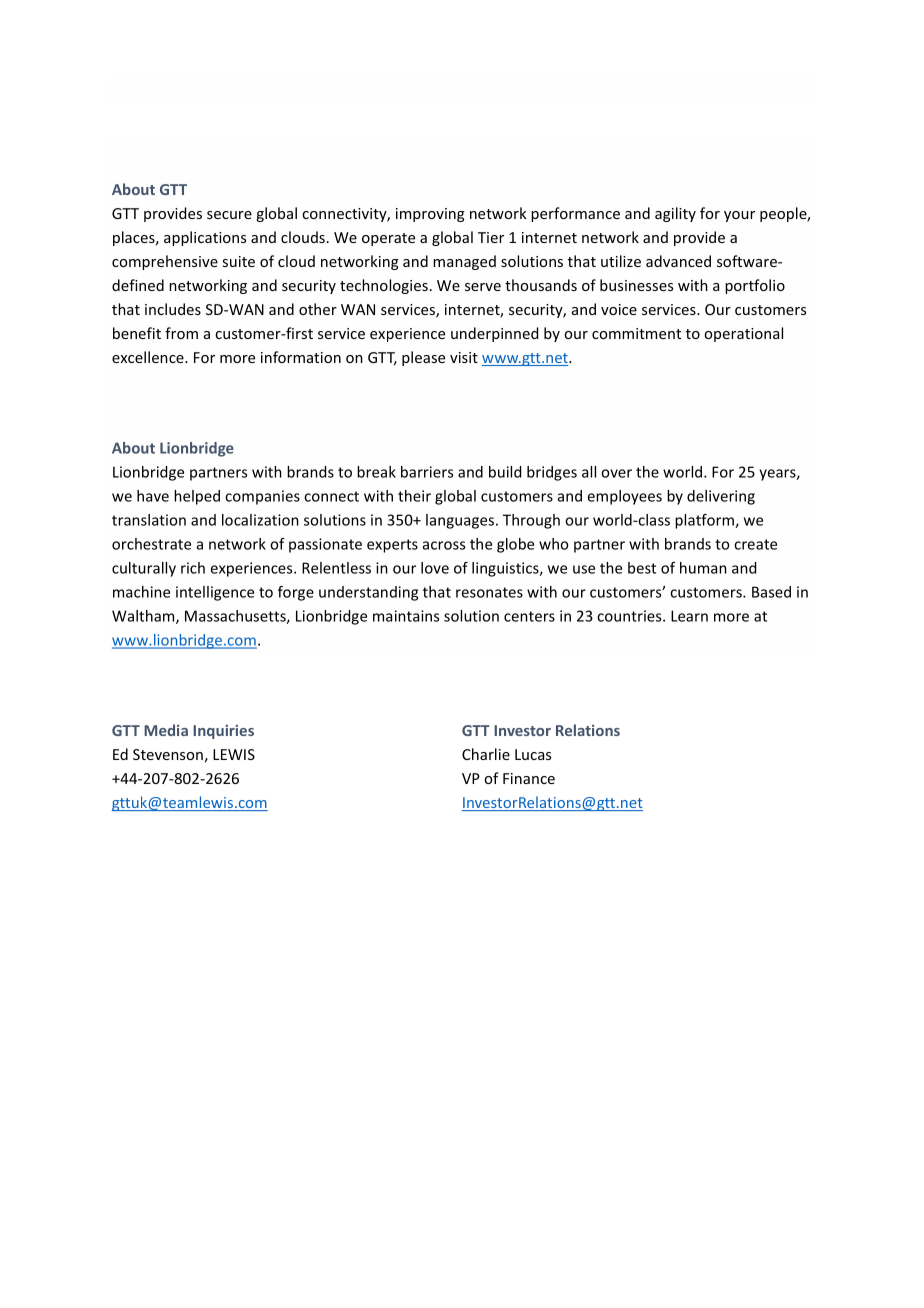 This screenshot has height=1308, width=924. Describe the element at coordinates (406, 616) in the screenshot. I see `maintains` at that location.
